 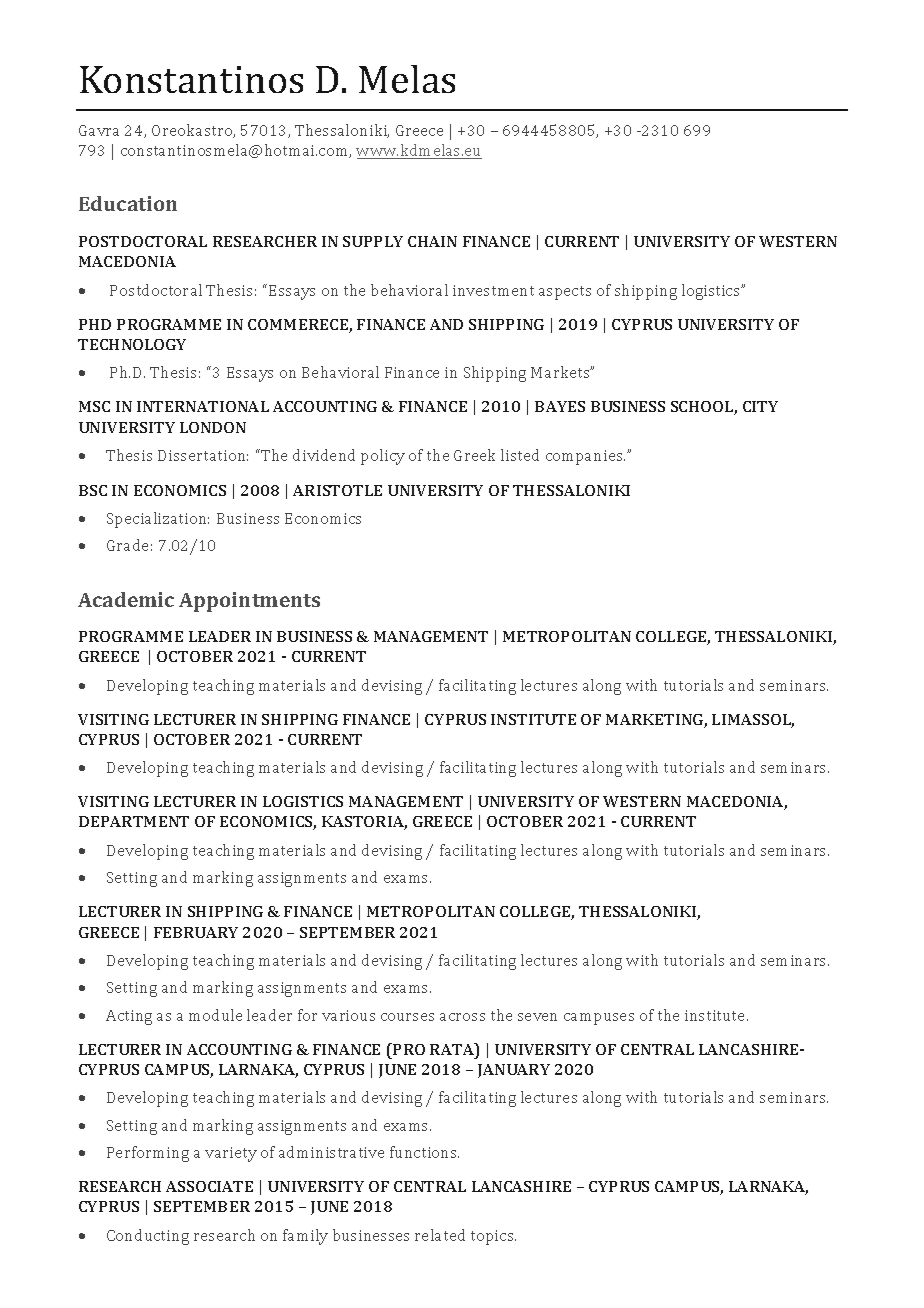 I want to click on policy, so click(x=383, y=457).
